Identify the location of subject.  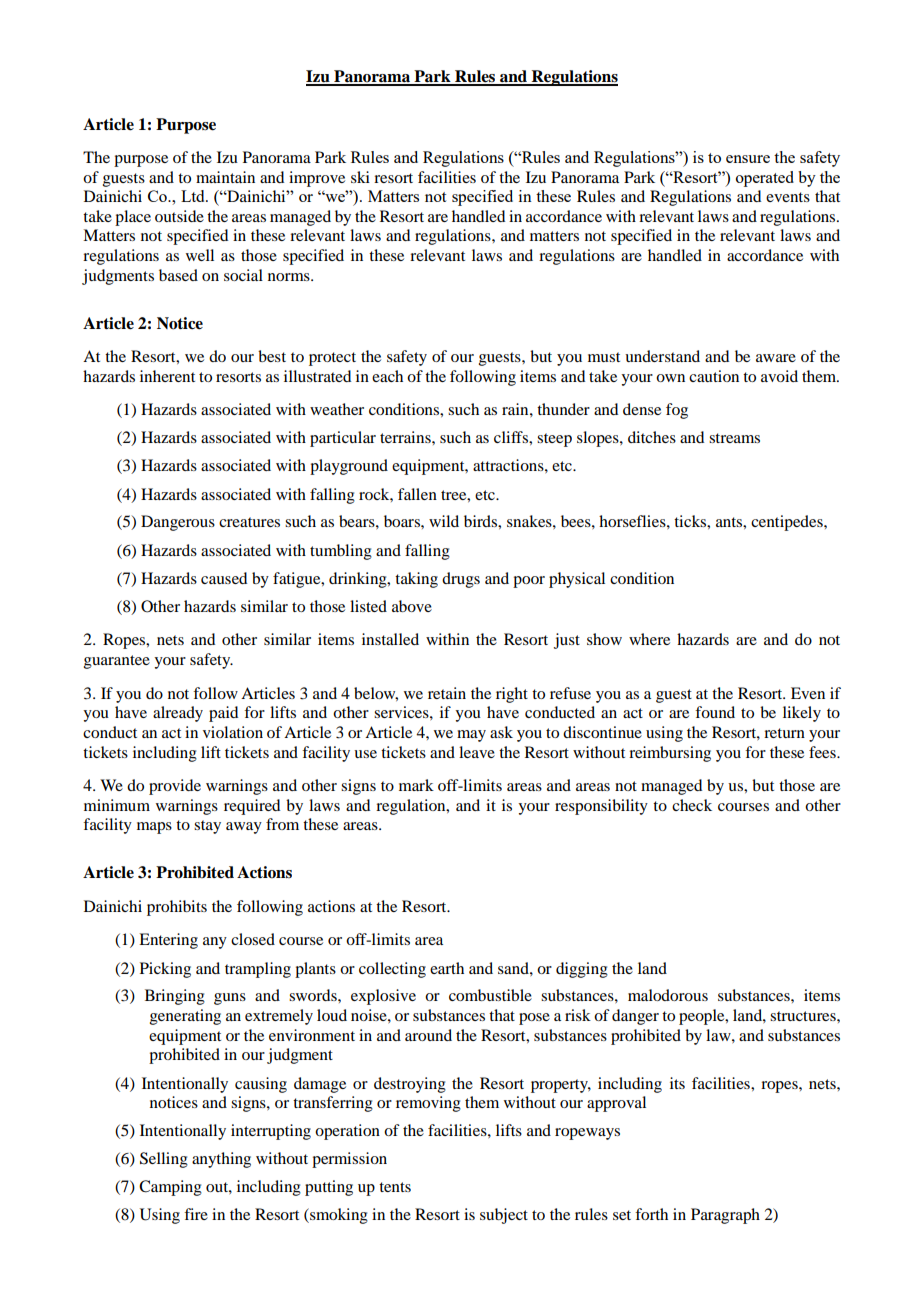
(504, 1216).
